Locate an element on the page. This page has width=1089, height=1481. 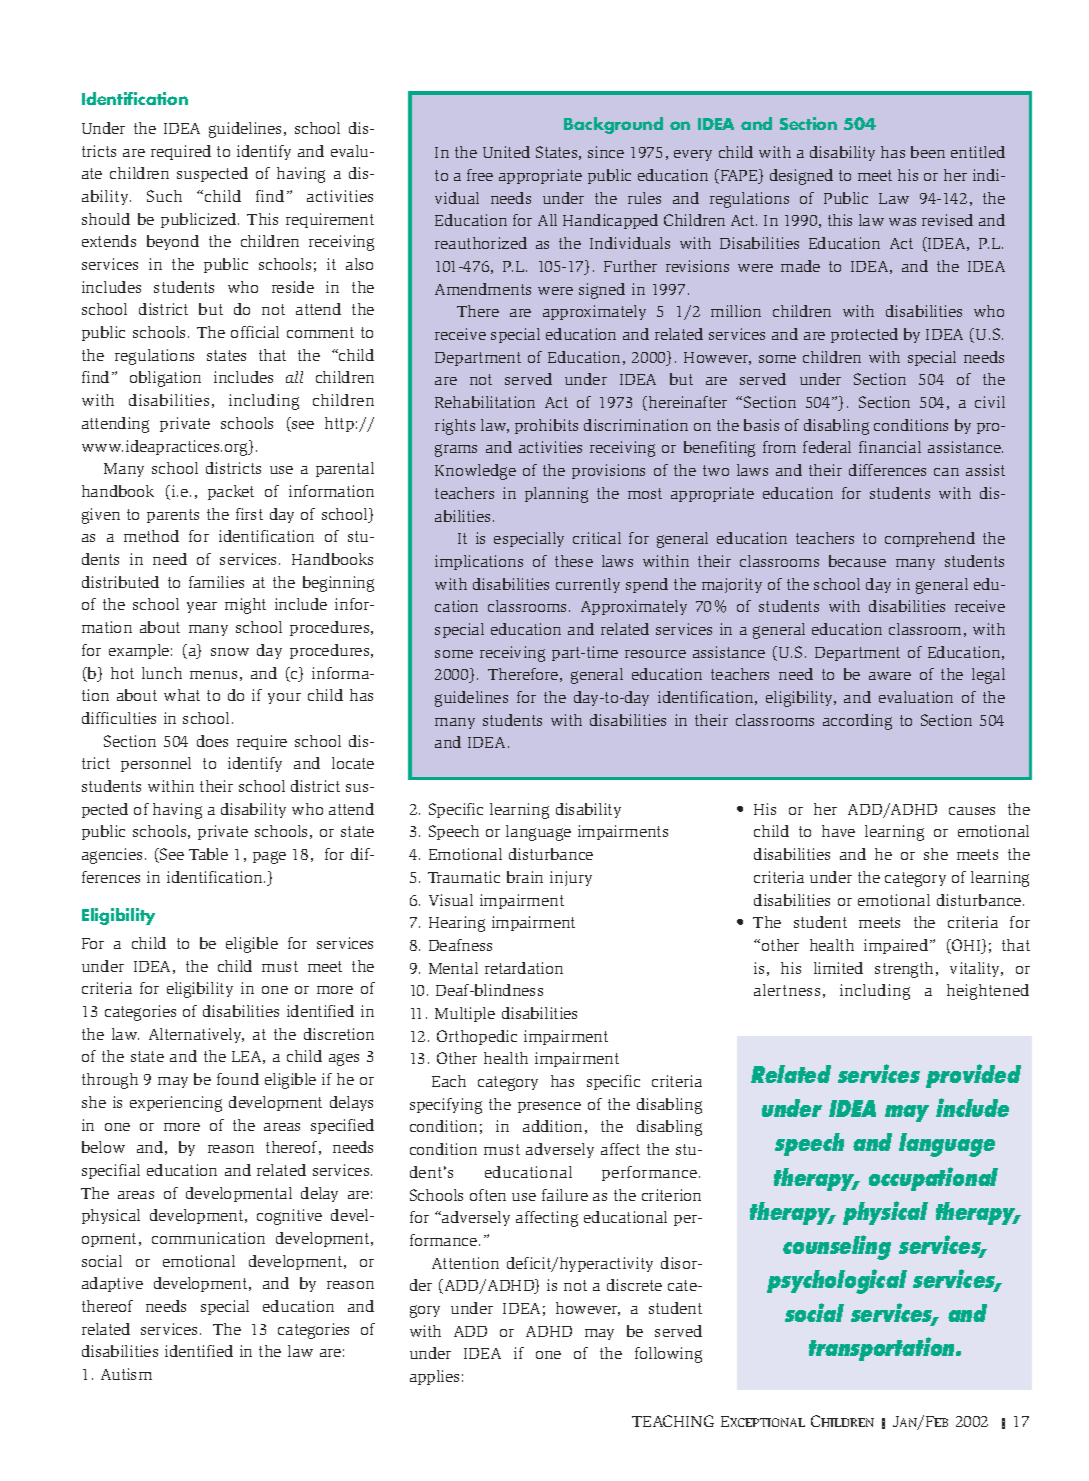
presence is located at coordinates (549, 1107).
